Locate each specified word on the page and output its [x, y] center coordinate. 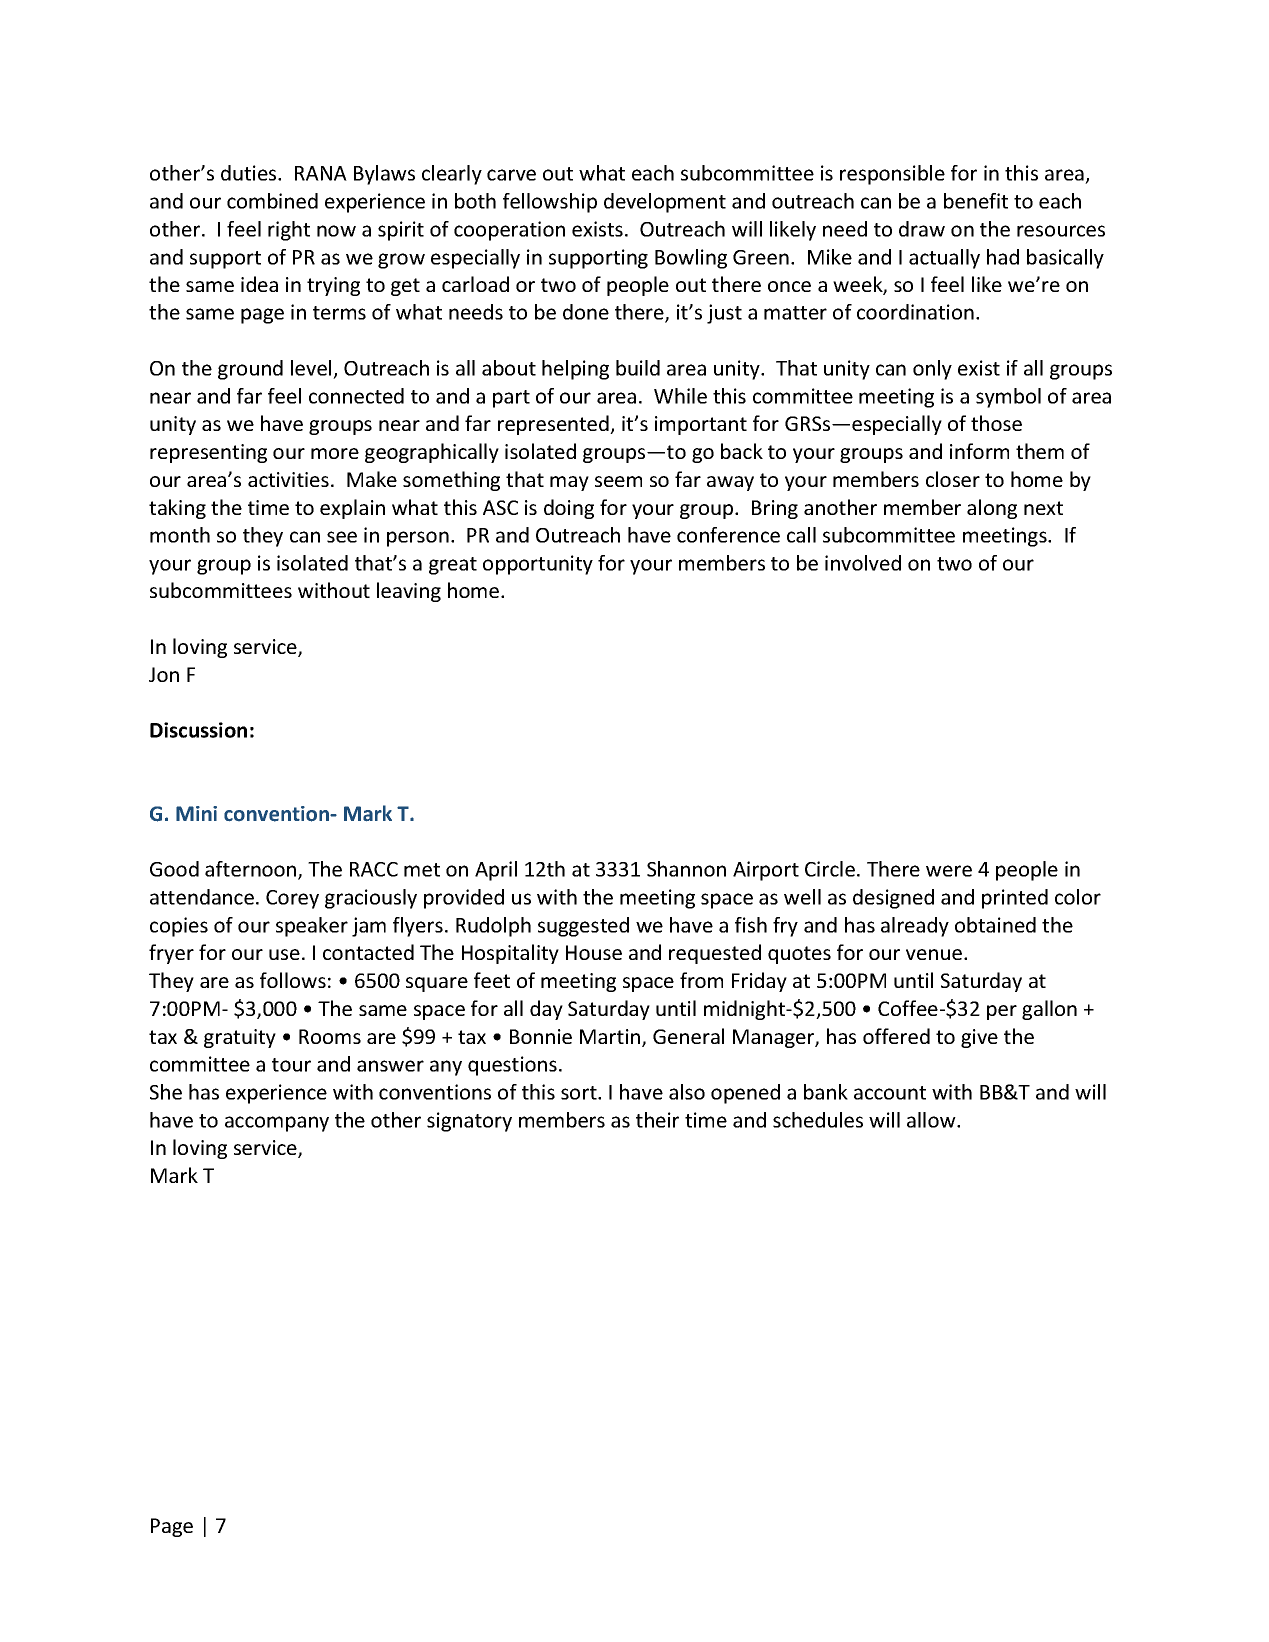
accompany [277, 1124]
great [453, 566]
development [665, 203]
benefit [976, 201]
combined [272, 201]
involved [863, 563]
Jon [164, 674]
